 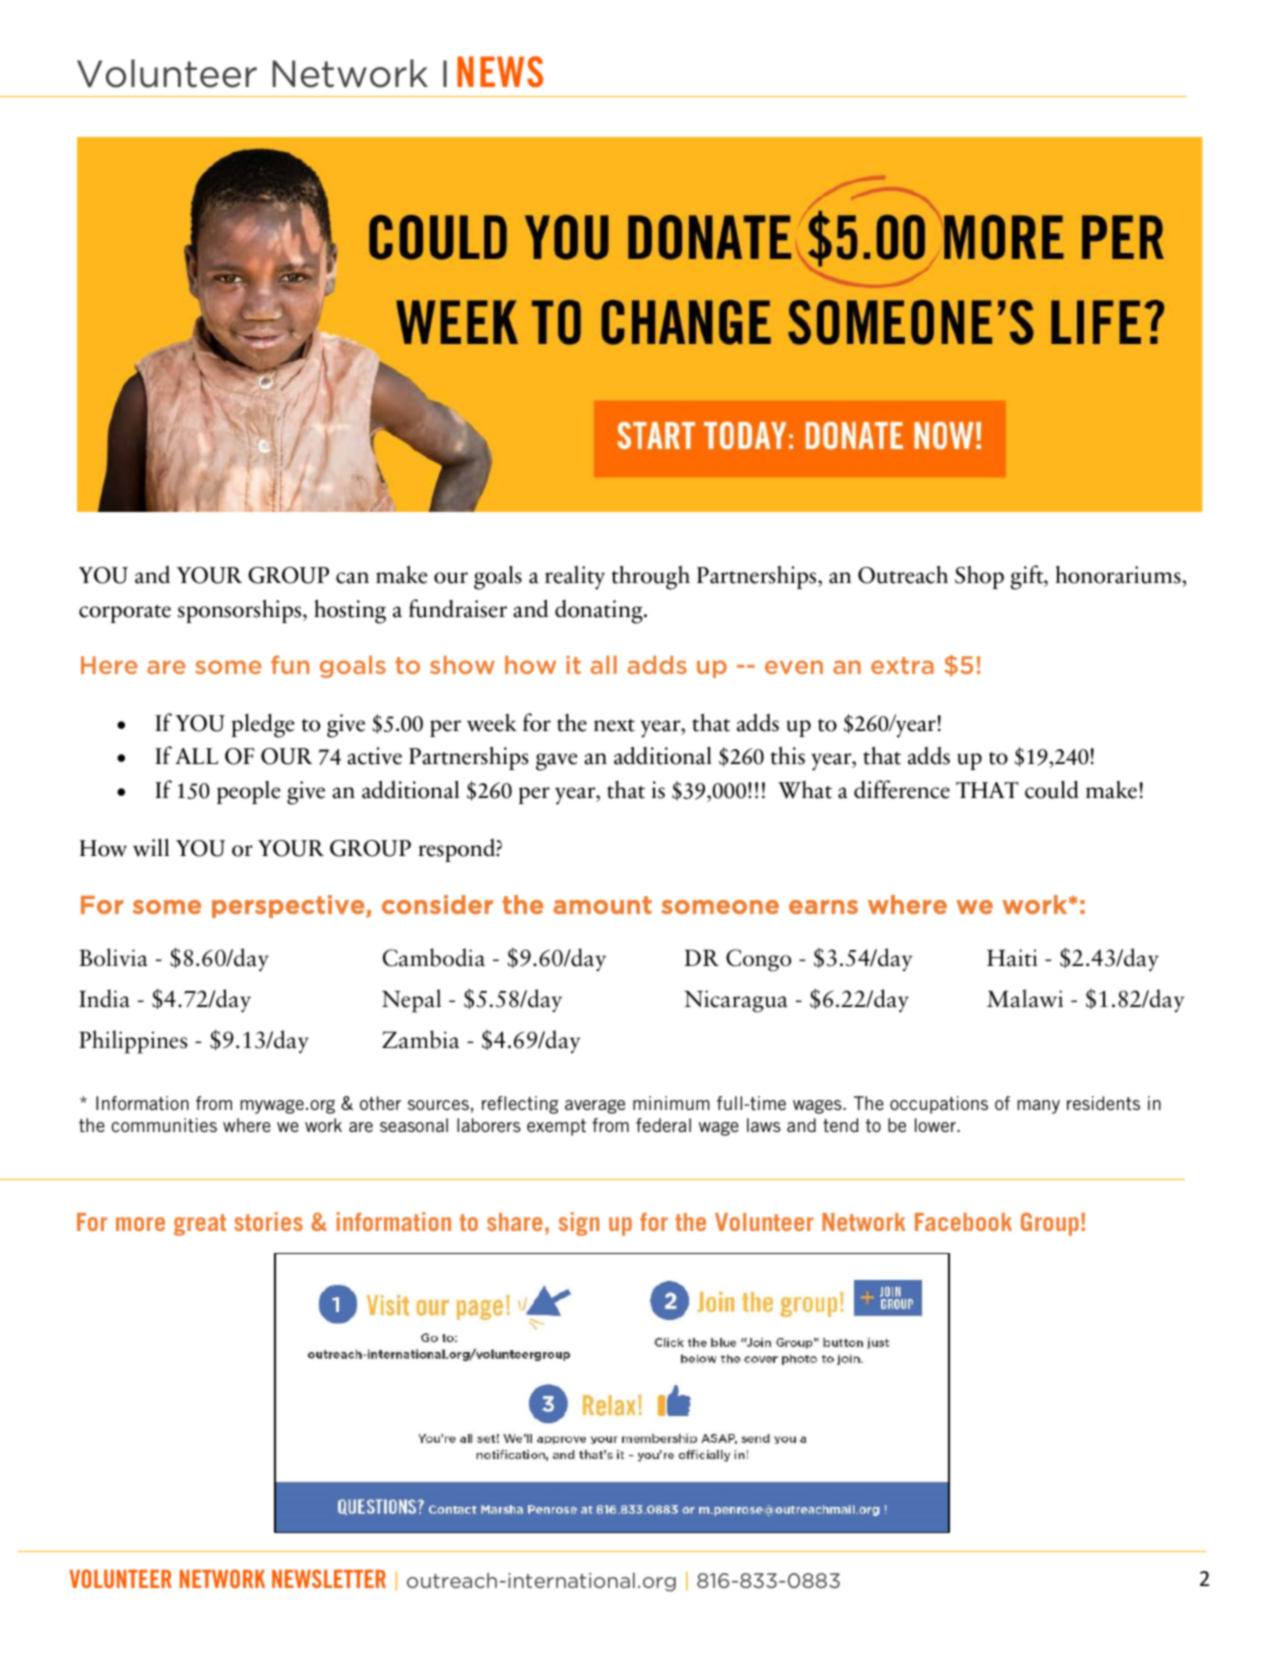 What do you see at coordinates (514, 1222) in the screenshot?
I see `share` at bounding box center [514, 1222].
